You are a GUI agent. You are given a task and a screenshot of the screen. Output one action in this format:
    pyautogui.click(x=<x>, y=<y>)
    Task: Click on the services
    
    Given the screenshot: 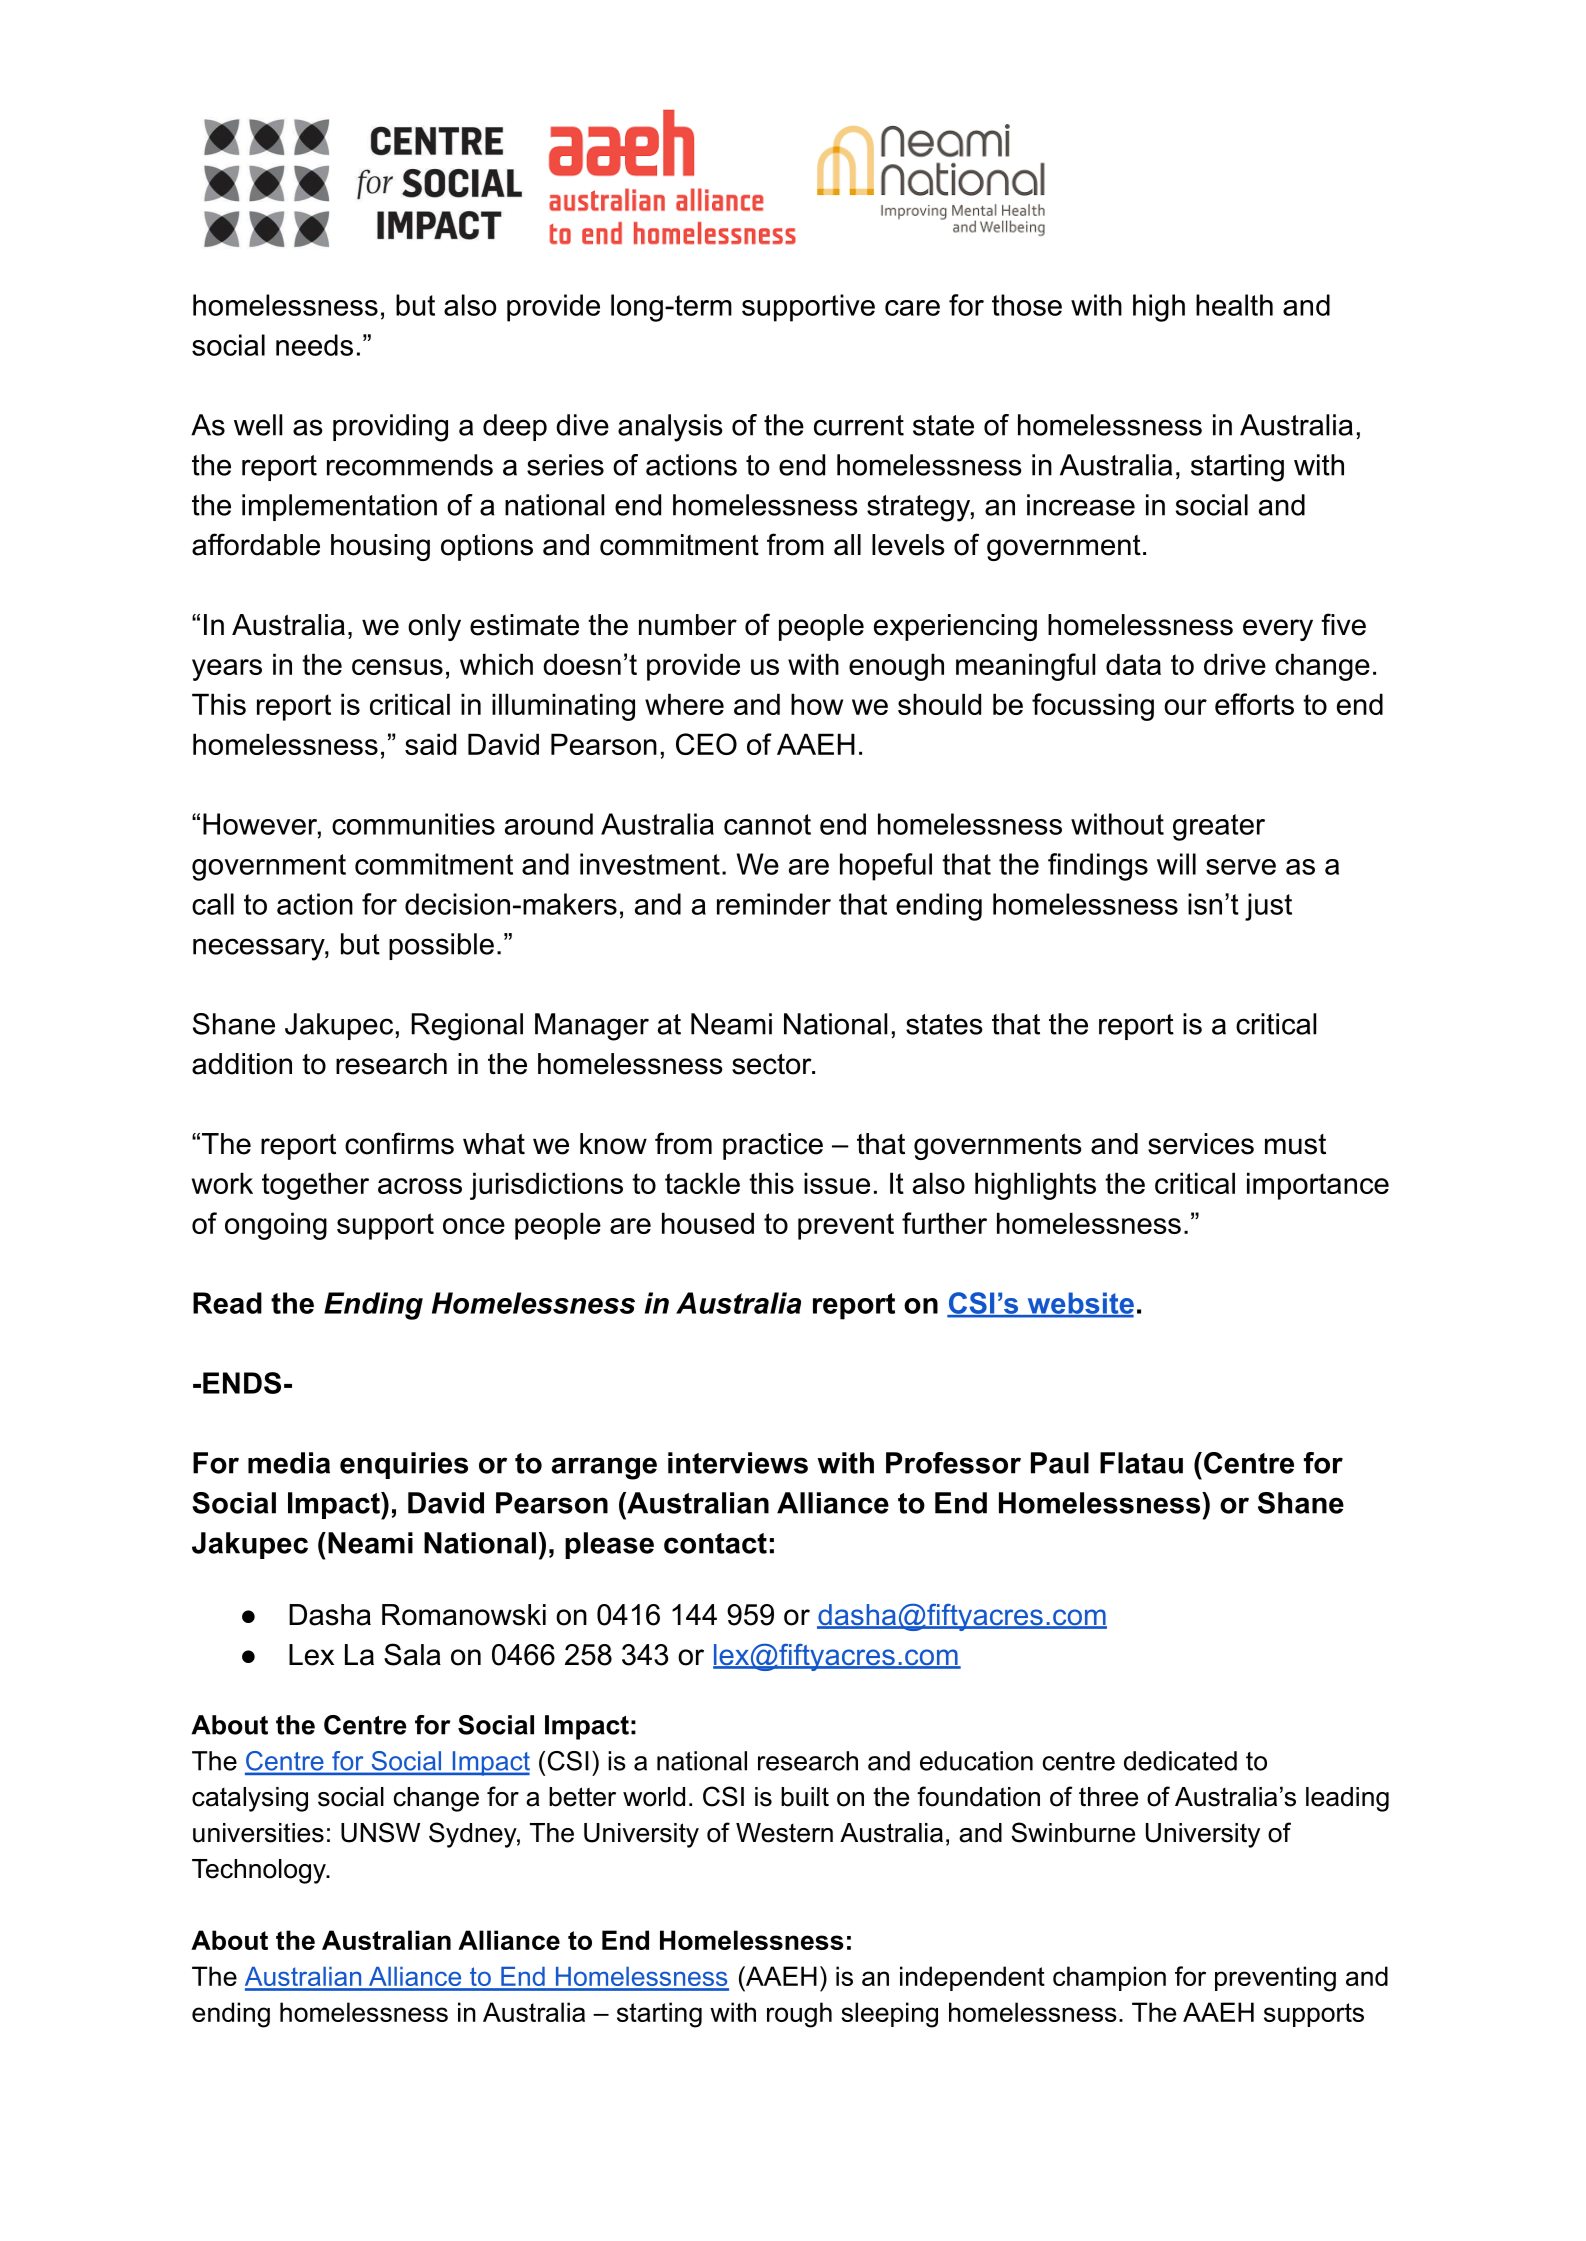 What is the action you would take?
    pyautogui.click(x=1201, y=1144)
